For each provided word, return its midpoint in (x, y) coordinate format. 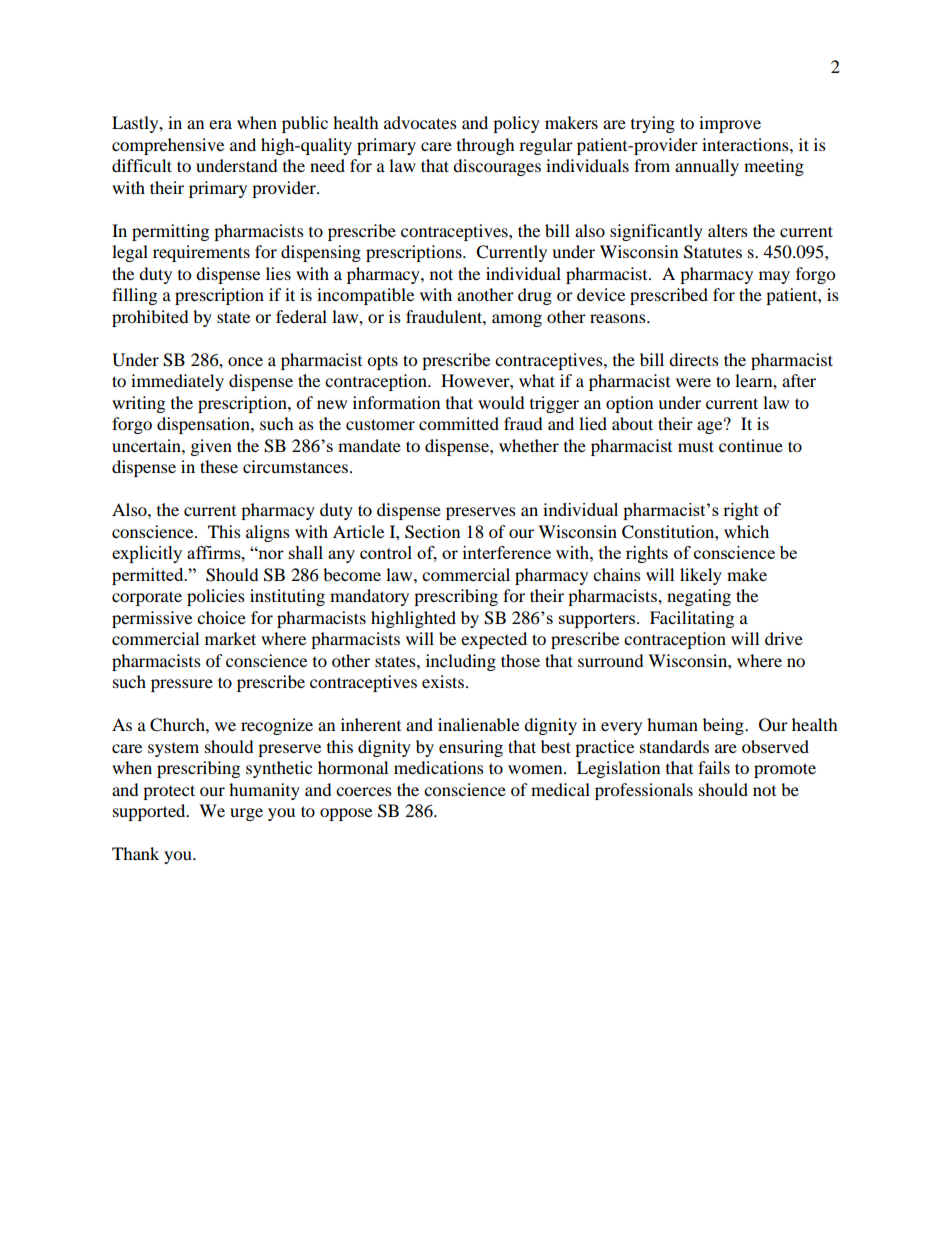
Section (432, 532)
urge (246, 814)
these (219, 466)
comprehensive (168, 146)
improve (730, 124)
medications (439, 767)
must (696, 446)
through (486, 146)
